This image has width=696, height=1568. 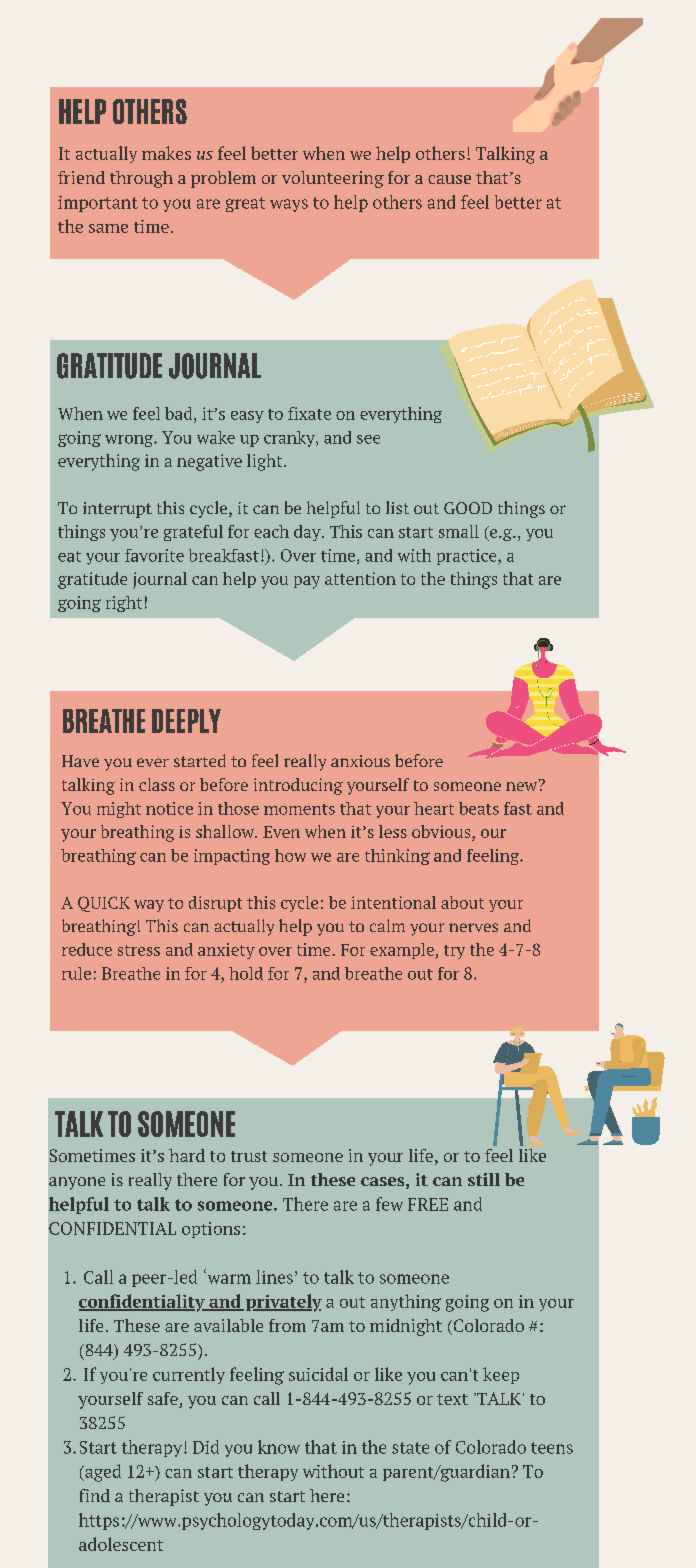 What do you see at coordinates (279, 1447) in the image?
I see `know` at bounding box center [279, 1447].
